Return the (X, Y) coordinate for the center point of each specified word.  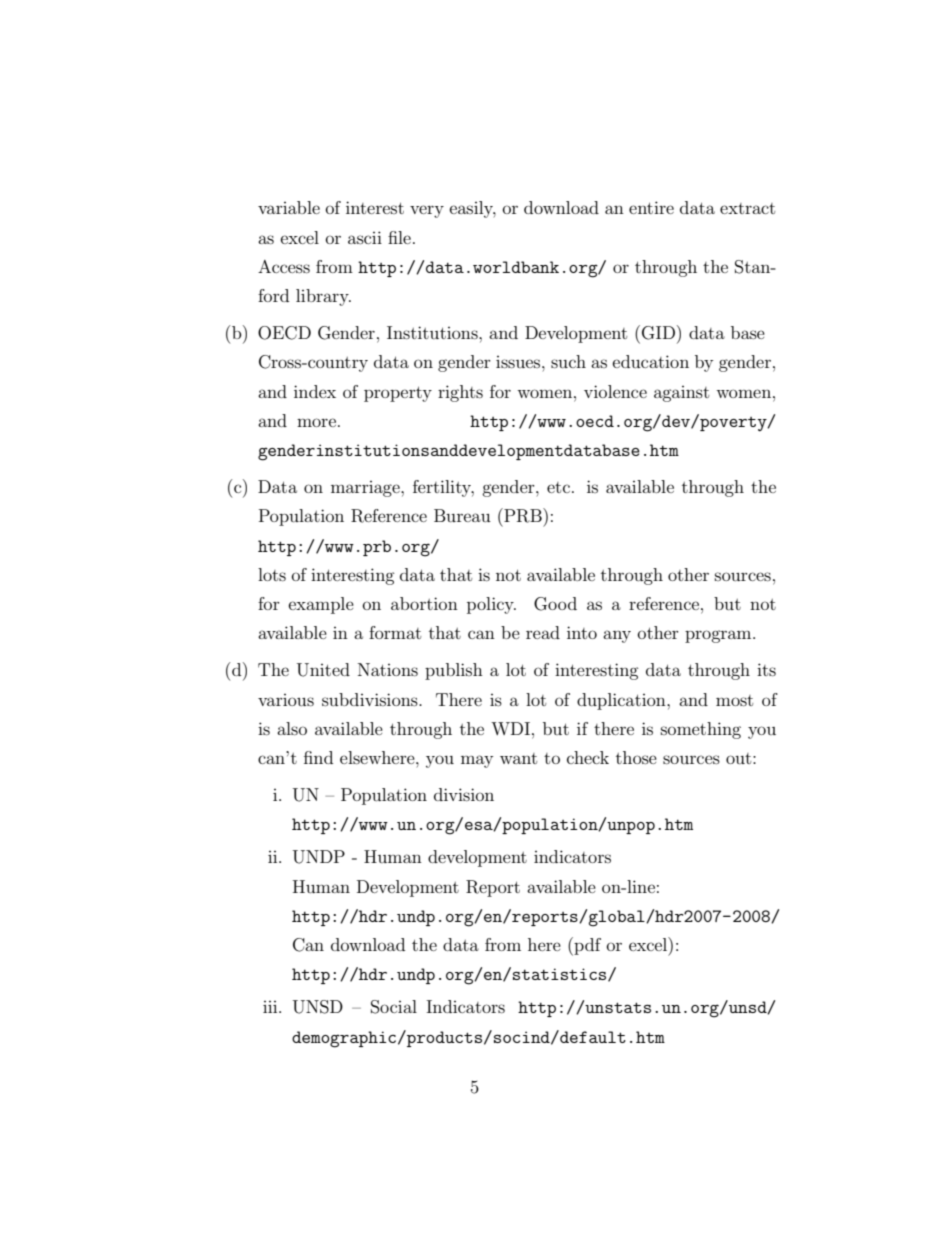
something (701, 730)
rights (460, 393)
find (318, 757)
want (518, 758)
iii (271, 1007)
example (321, 605)
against (681, 394)
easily (473, 209)
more (316, 422)
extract (747, 208)
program (719, 636)
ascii (365, 237)
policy (491, 605)
